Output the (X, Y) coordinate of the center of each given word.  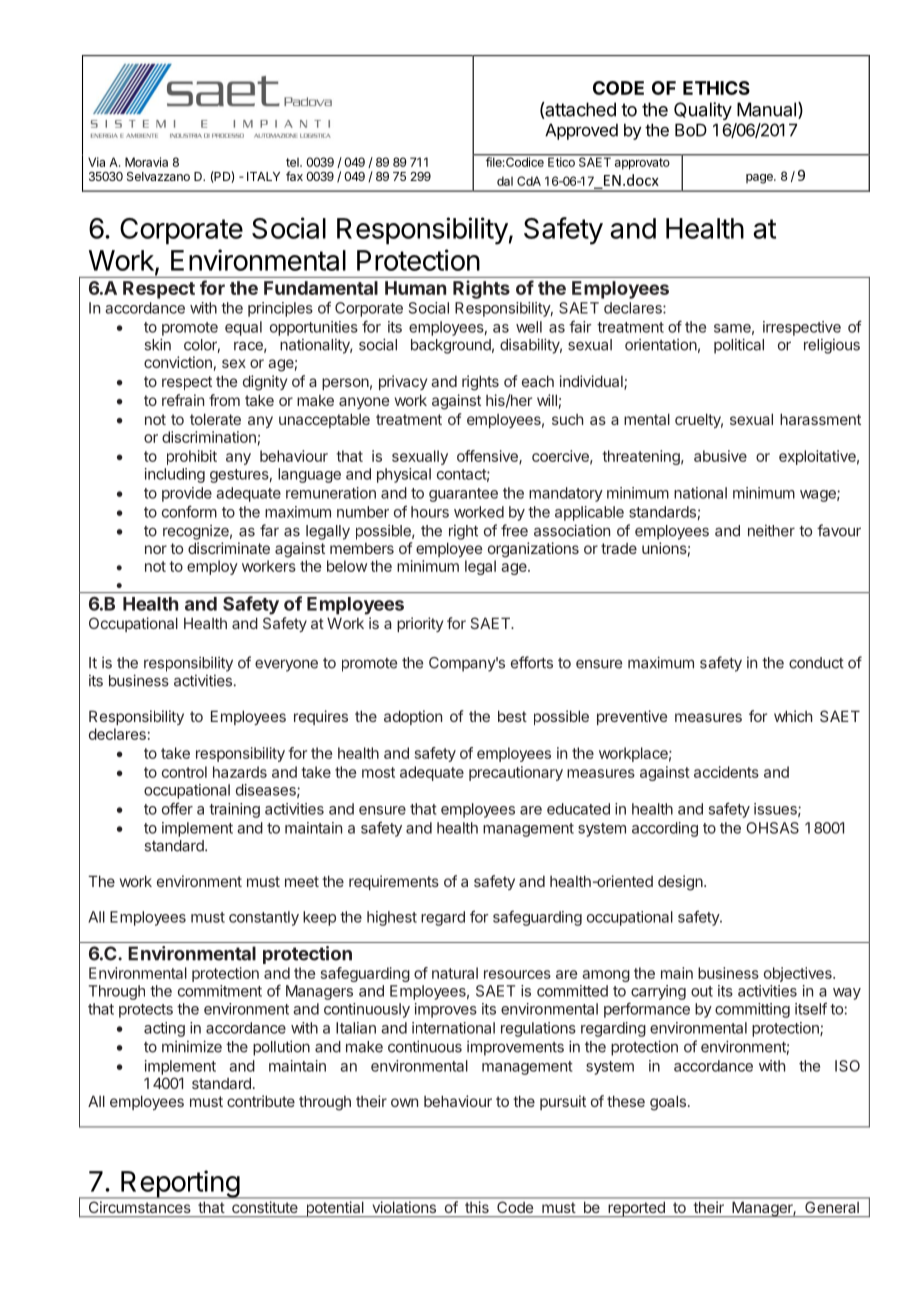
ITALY (263, 176)
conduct (816, 663)
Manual (766, 109)
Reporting (180, 1184)
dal (505, 181)
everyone (286, 665)
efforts (532, 662)
